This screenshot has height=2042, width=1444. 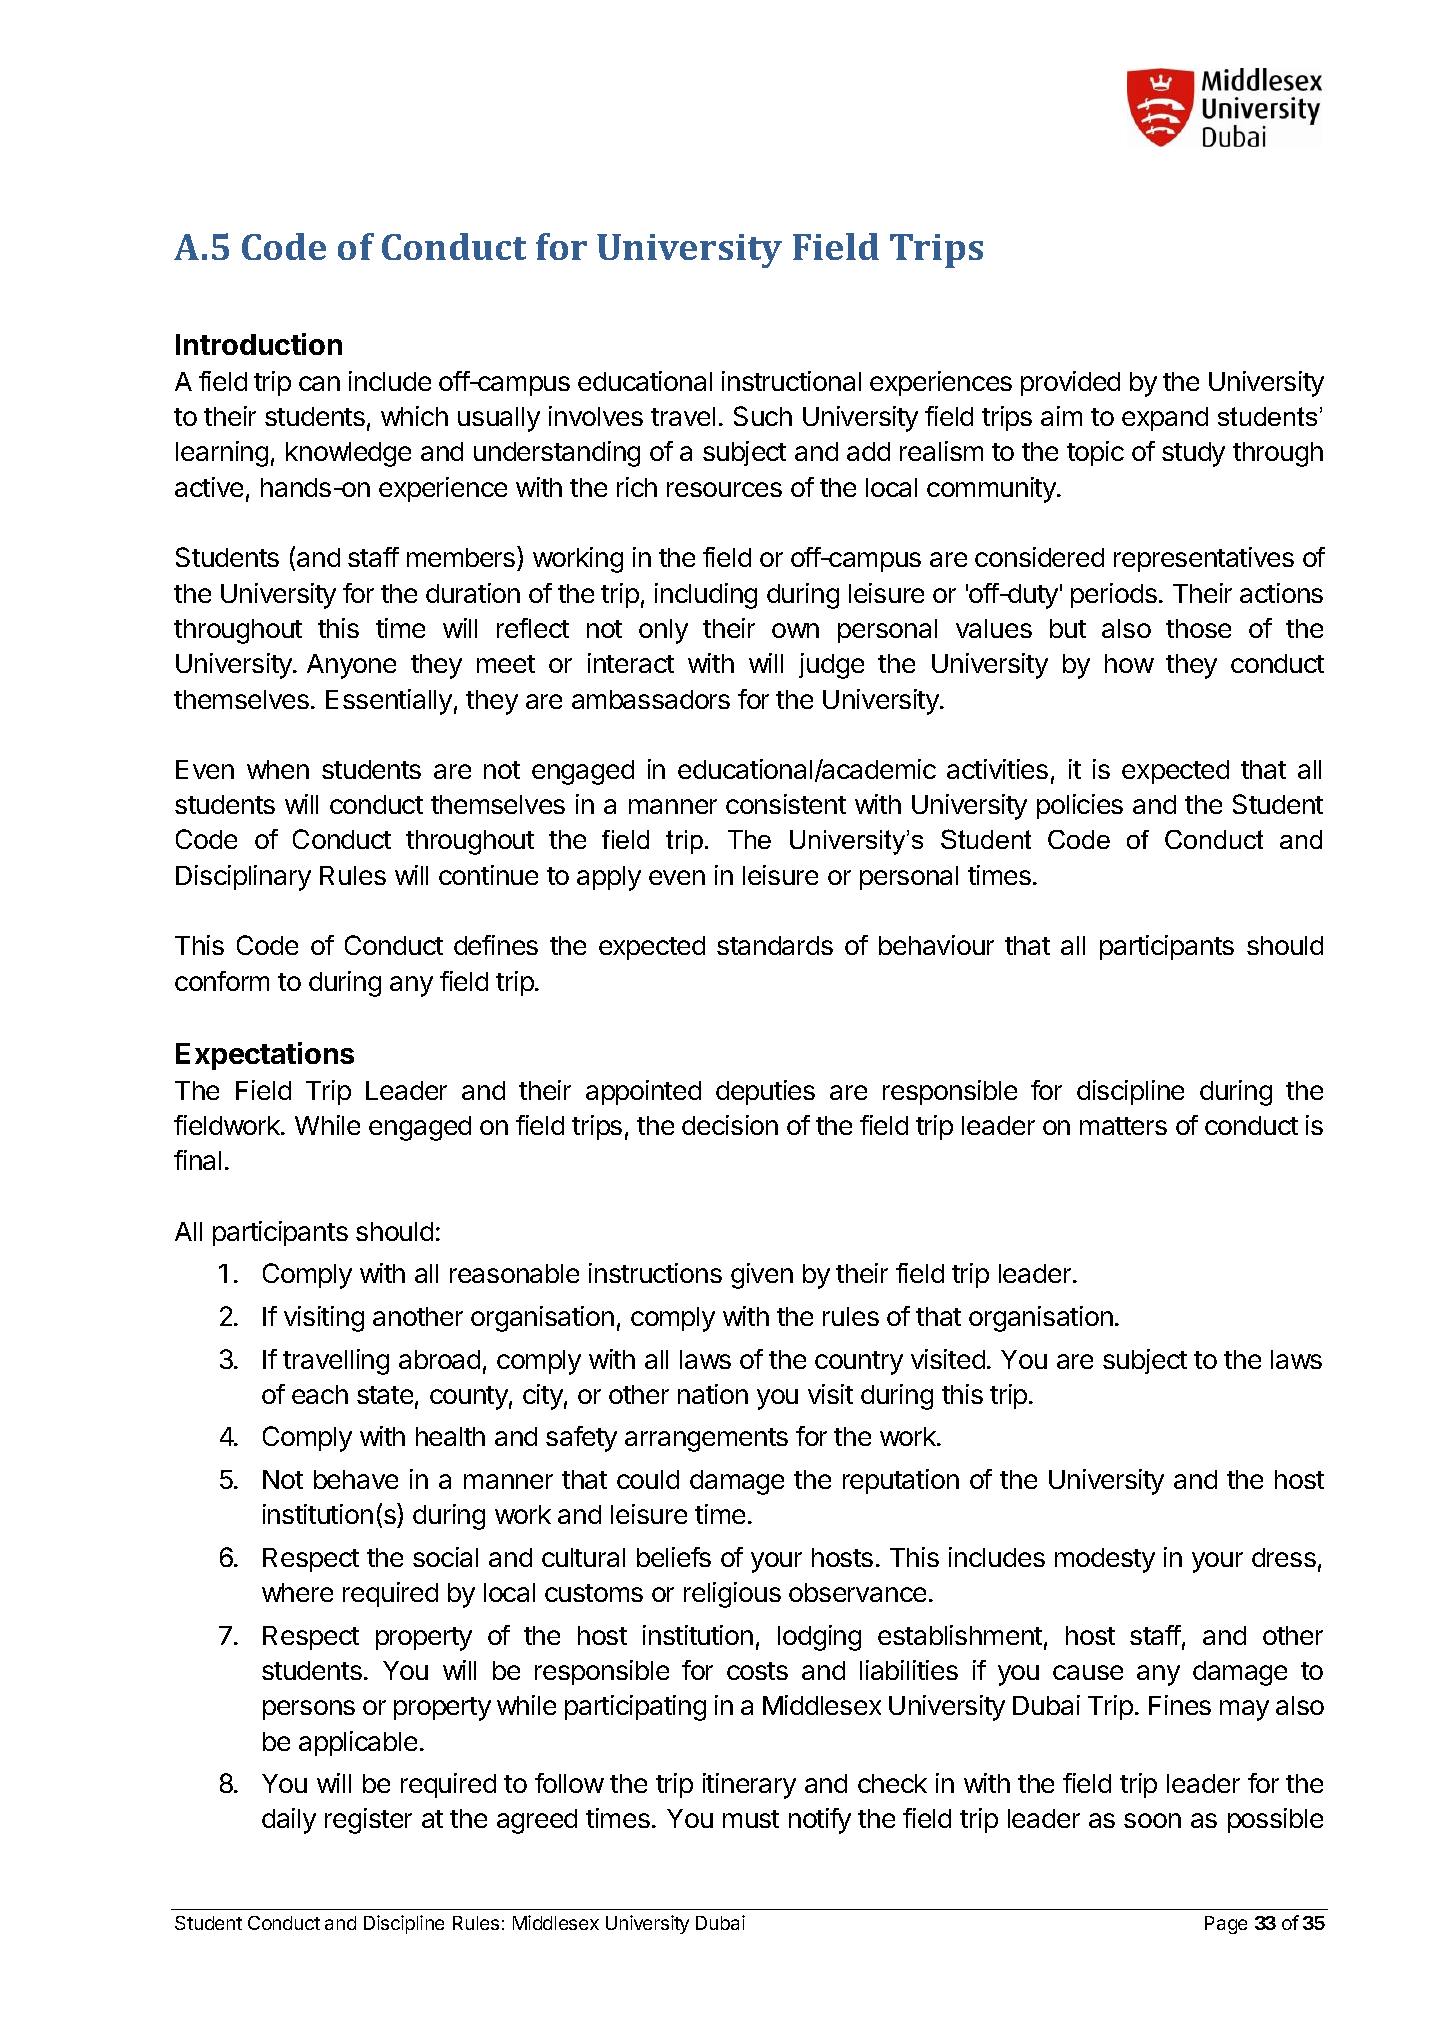 What do you see at coordinates (763, 416) in the screenshot?
I see `Such` at bounding box center [763, 416].
